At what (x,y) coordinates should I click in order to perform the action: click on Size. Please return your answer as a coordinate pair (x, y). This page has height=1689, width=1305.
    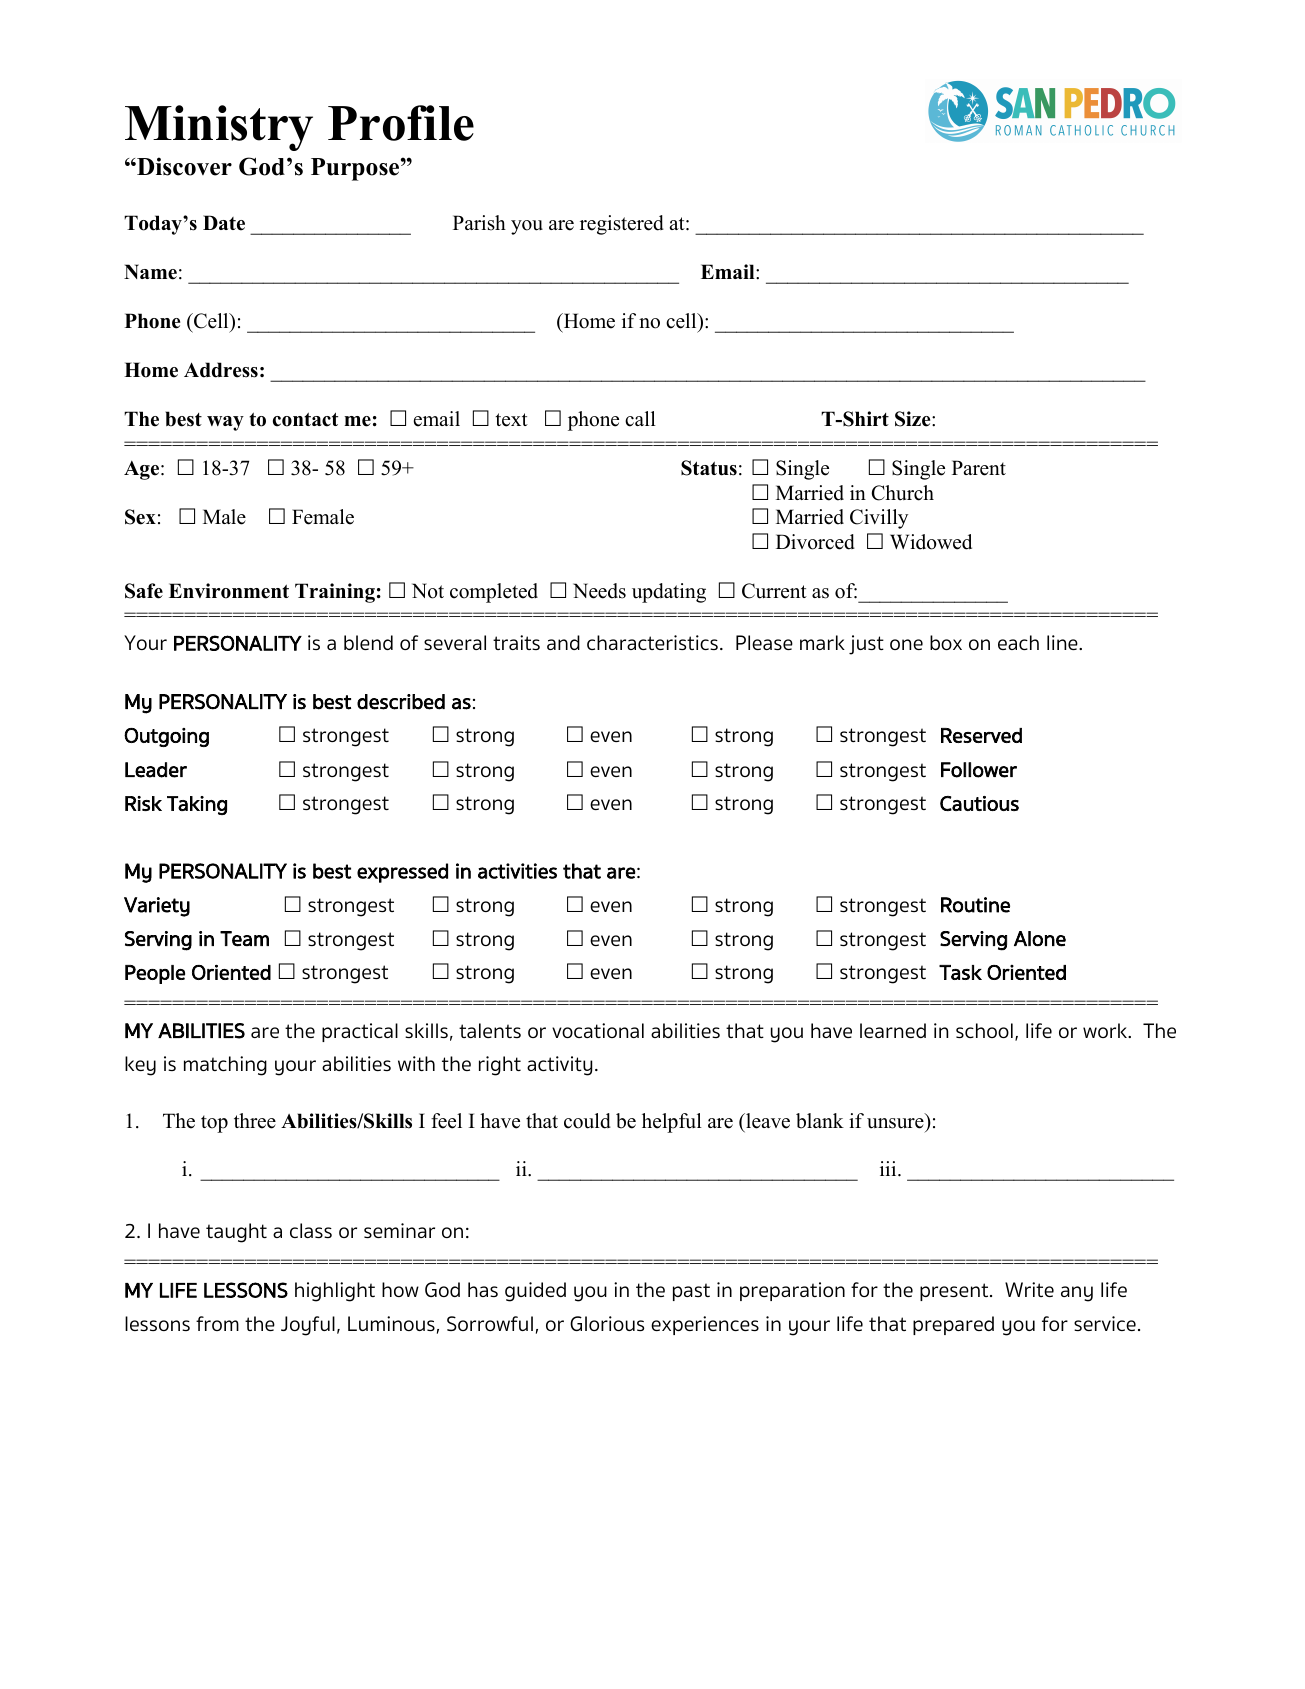
    Looking at the image, I should click on (914, 419).
